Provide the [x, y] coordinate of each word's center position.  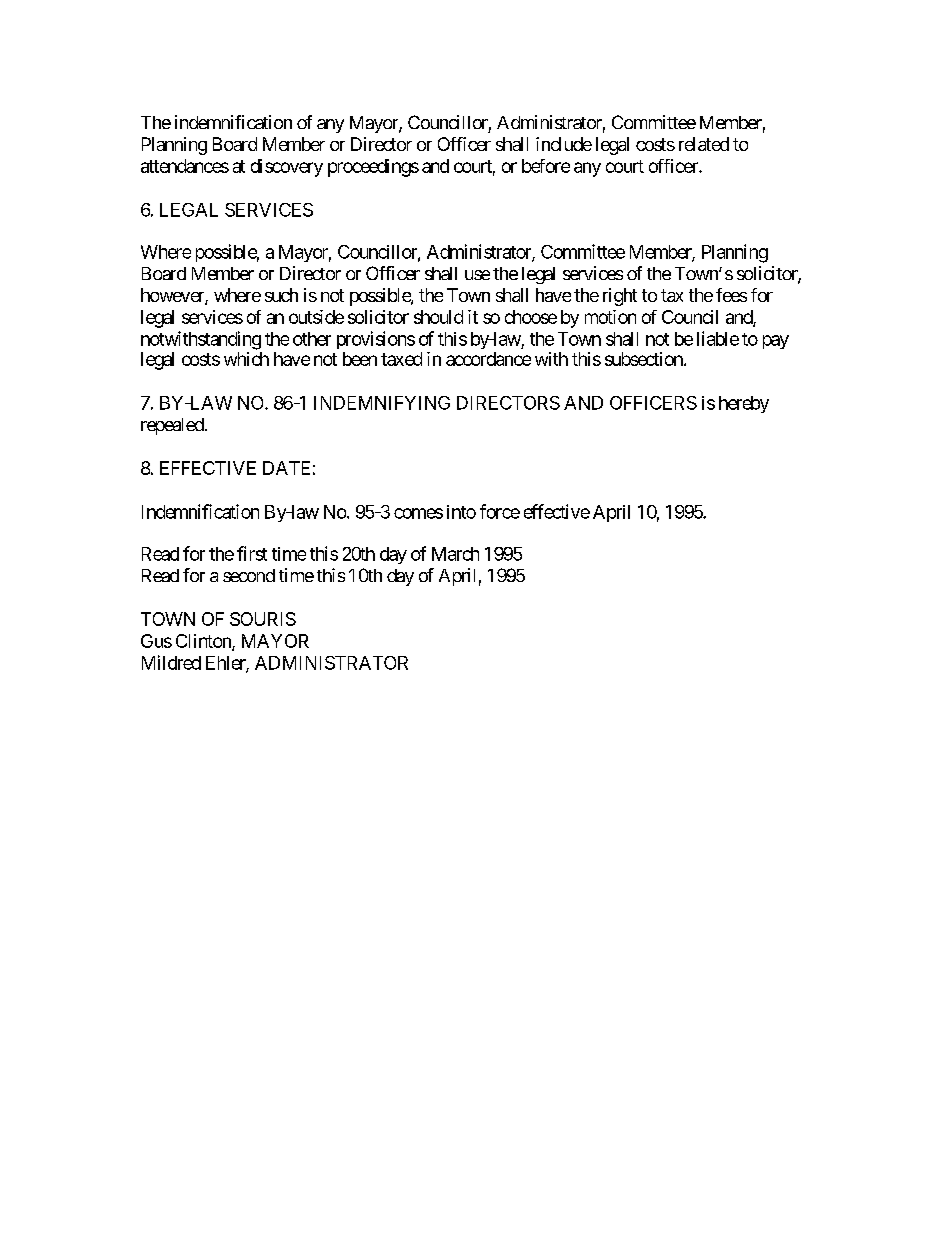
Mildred [171, 662]
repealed [172, 426]
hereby [744, 404]
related [704, 144]
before [546, 166]
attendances [185, 166]
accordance [488, 359]
